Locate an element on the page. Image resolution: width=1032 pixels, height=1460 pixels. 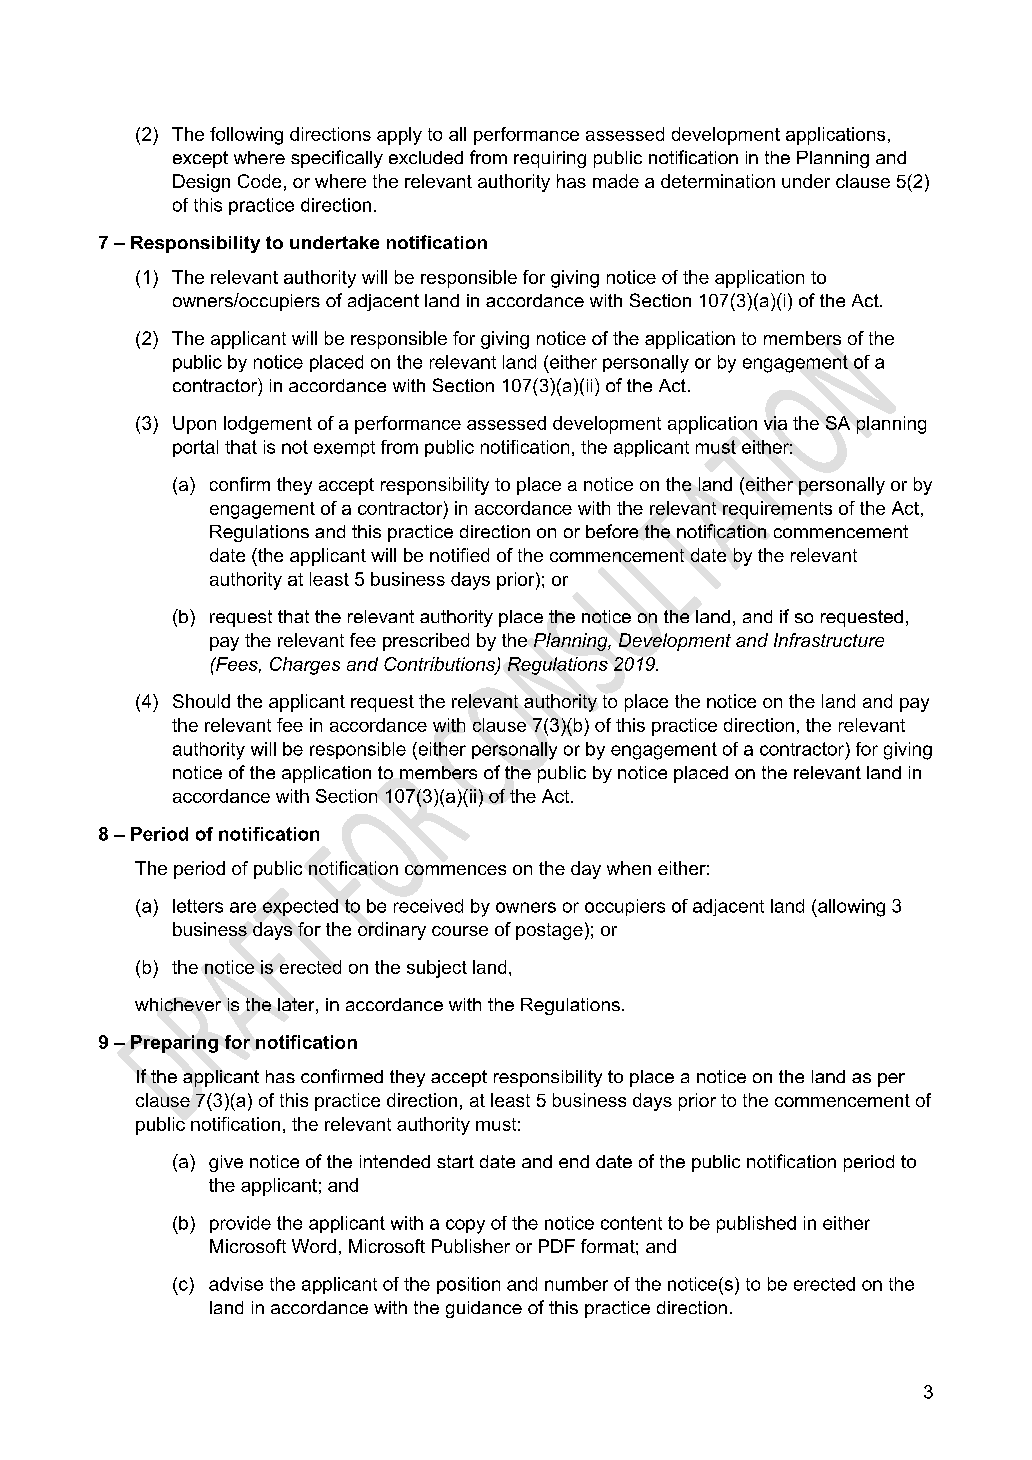
notified is located at coordinates (459, 555).
